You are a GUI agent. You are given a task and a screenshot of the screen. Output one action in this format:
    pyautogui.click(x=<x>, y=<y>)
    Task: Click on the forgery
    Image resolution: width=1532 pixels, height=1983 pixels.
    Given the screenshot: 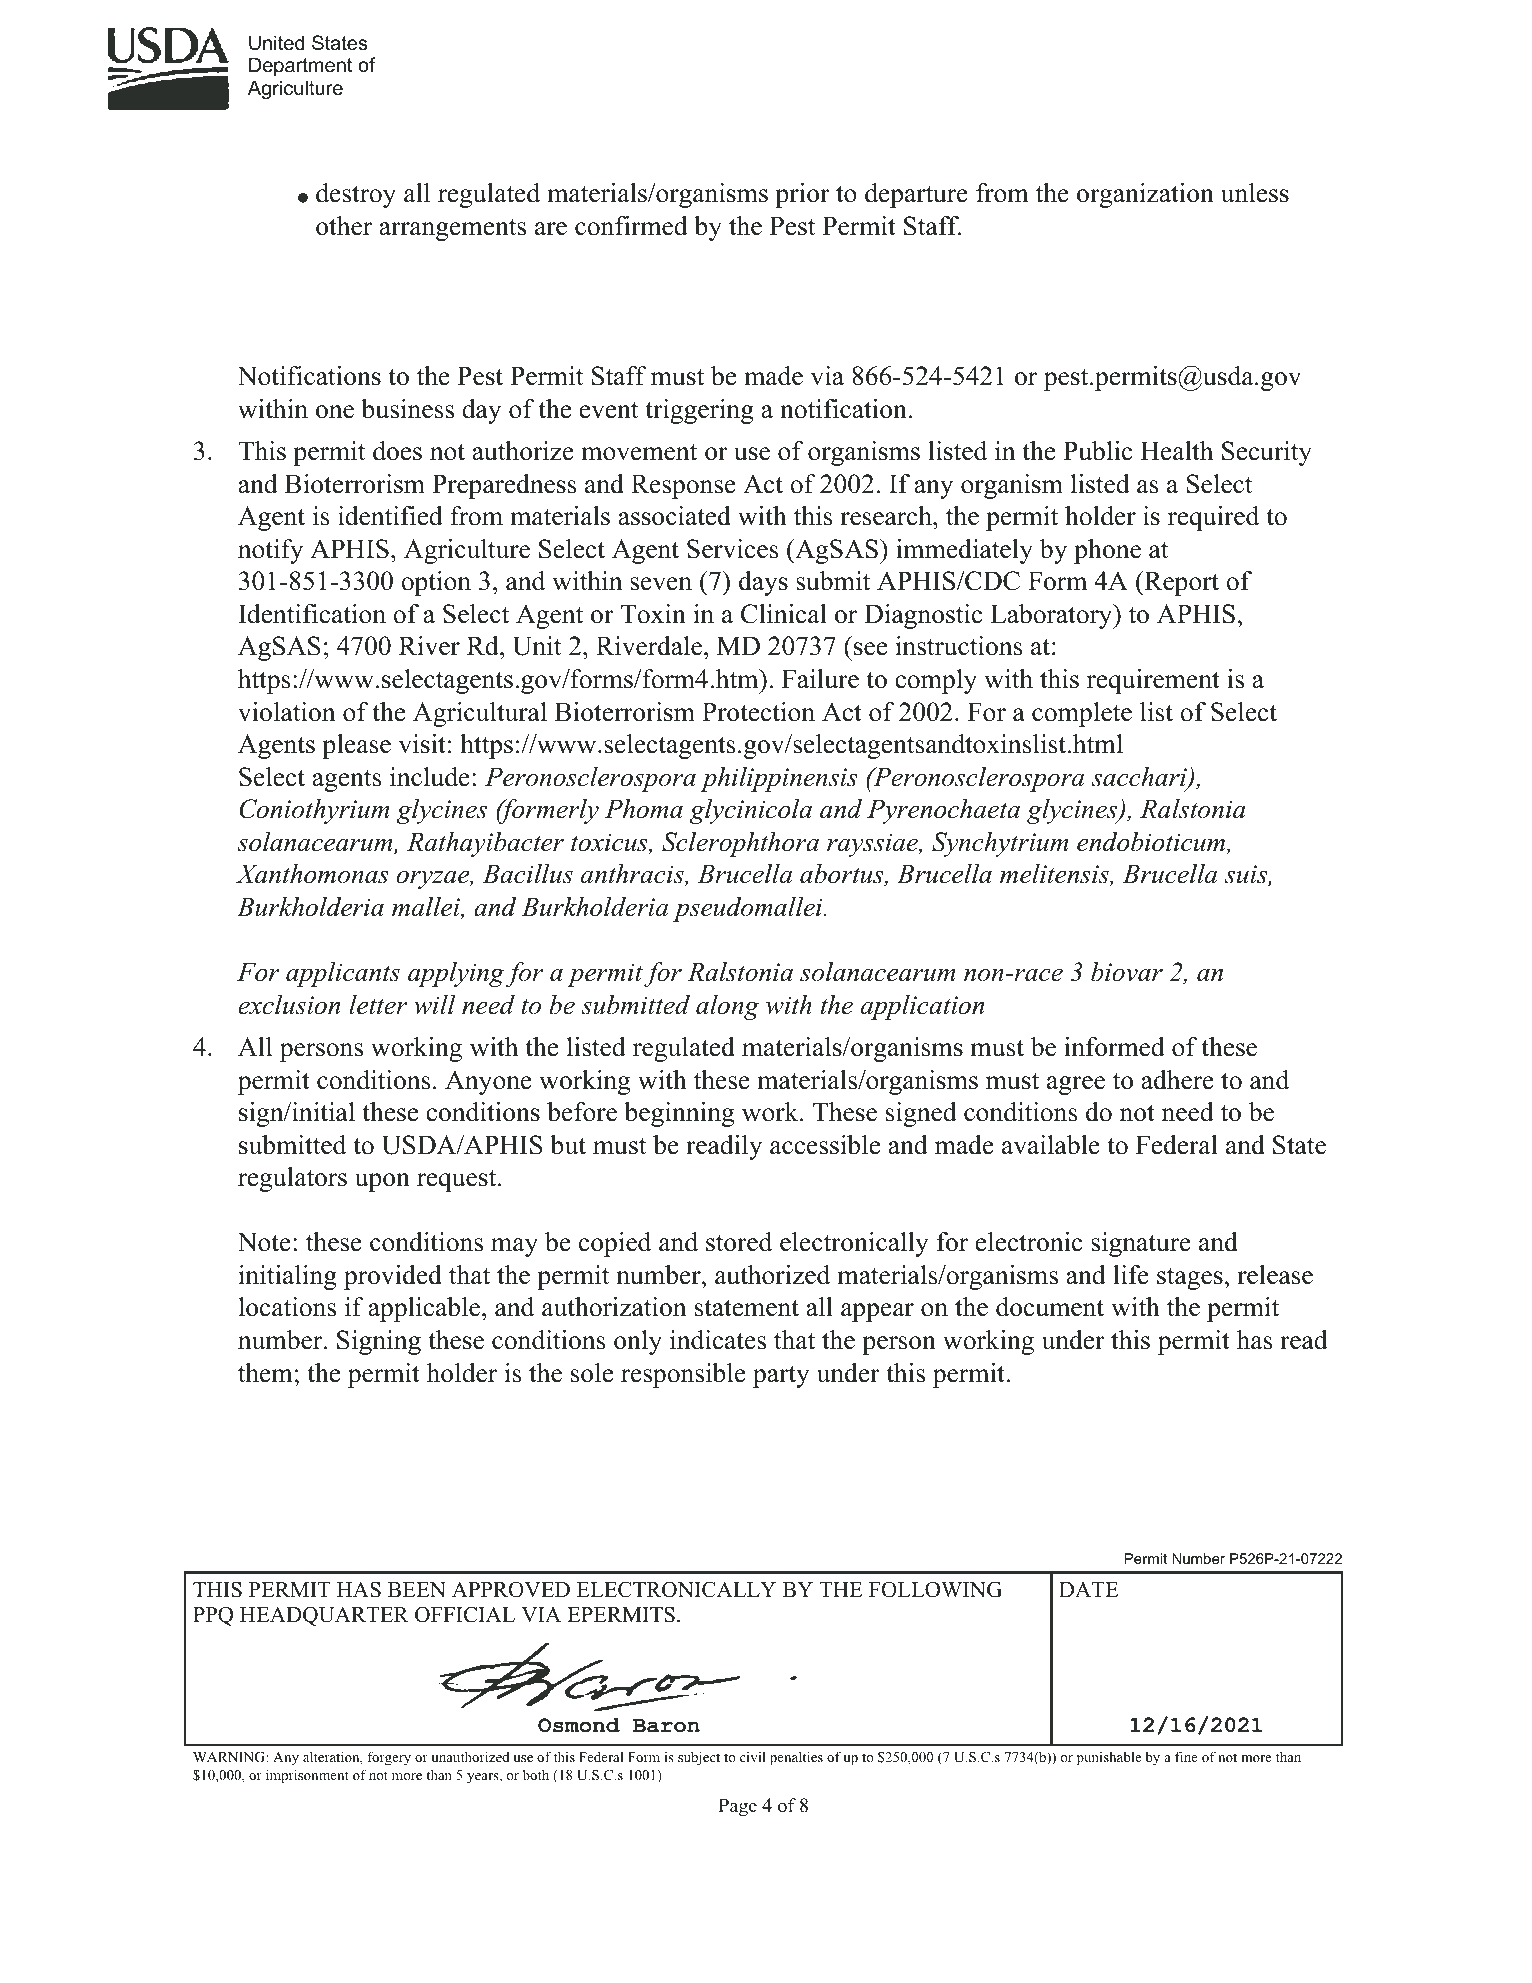 What is the action you would take?
    pyautogui.click(x=389, y=1758)
